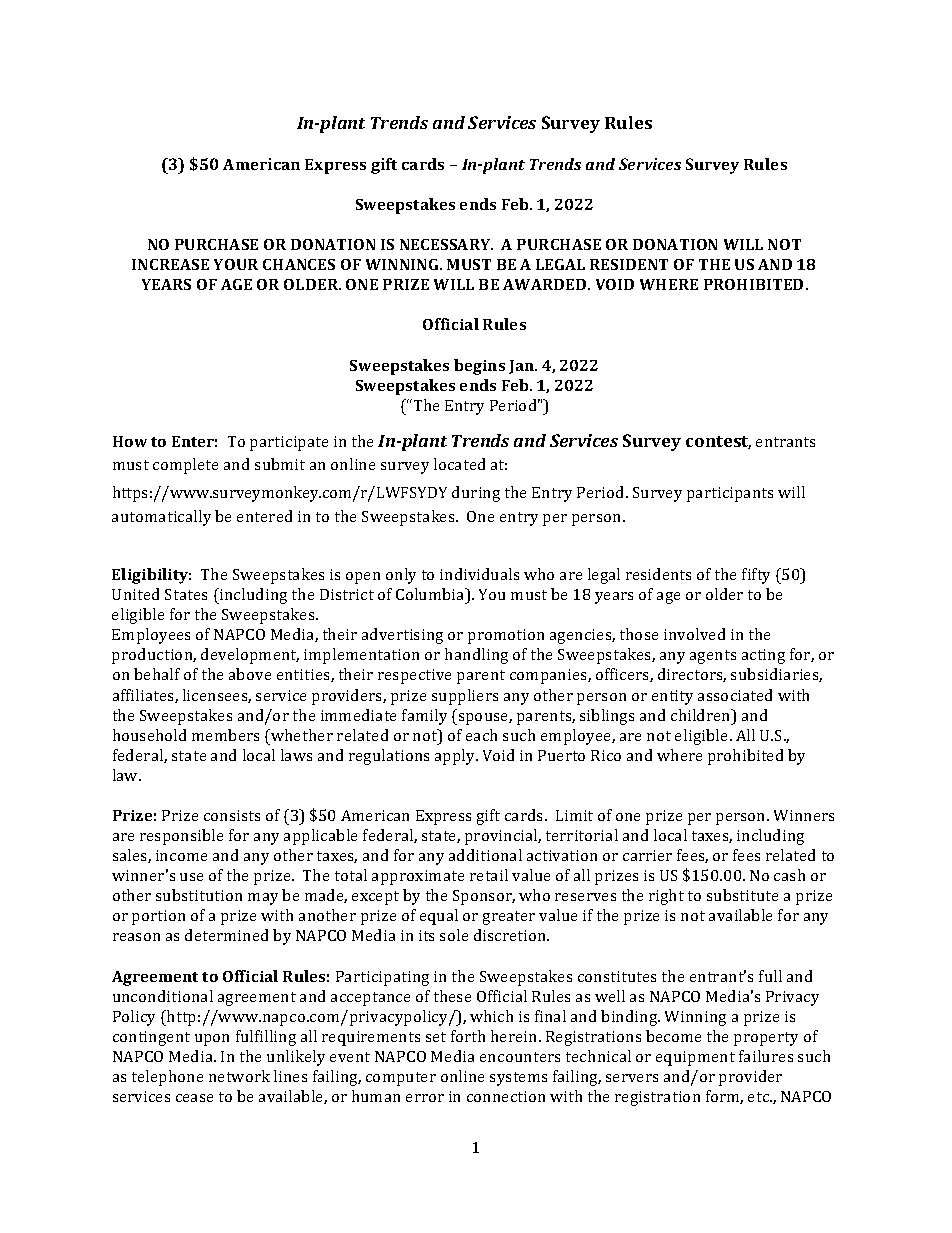 Image resolution: width=952 pixels, height=1233 pixels. Describe the element at coordinates (713, 657) in the page. I see `agents` at that location.
